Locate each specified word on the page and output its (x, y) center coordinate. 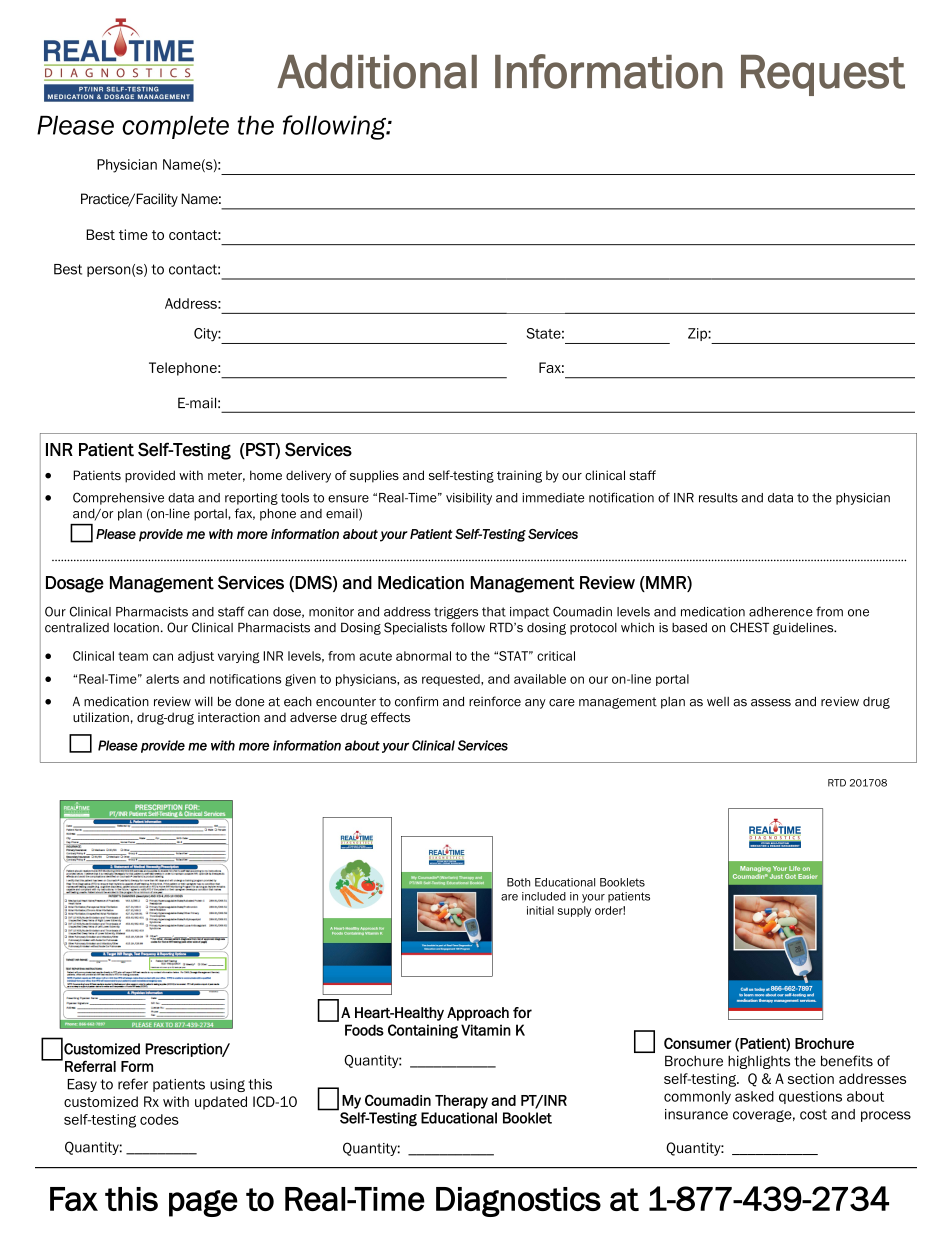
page (203, 1203)
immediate (553, 498)
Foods (364, 1030)
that (494, 612)
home (266, 475)
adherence (781, 612)
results (718, 498)
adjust (196, 657)
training (519, 476)
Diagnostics (518, 1202)
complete (175, 127)
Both (518, 882)
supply (574, 911)
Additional (377, 72)
